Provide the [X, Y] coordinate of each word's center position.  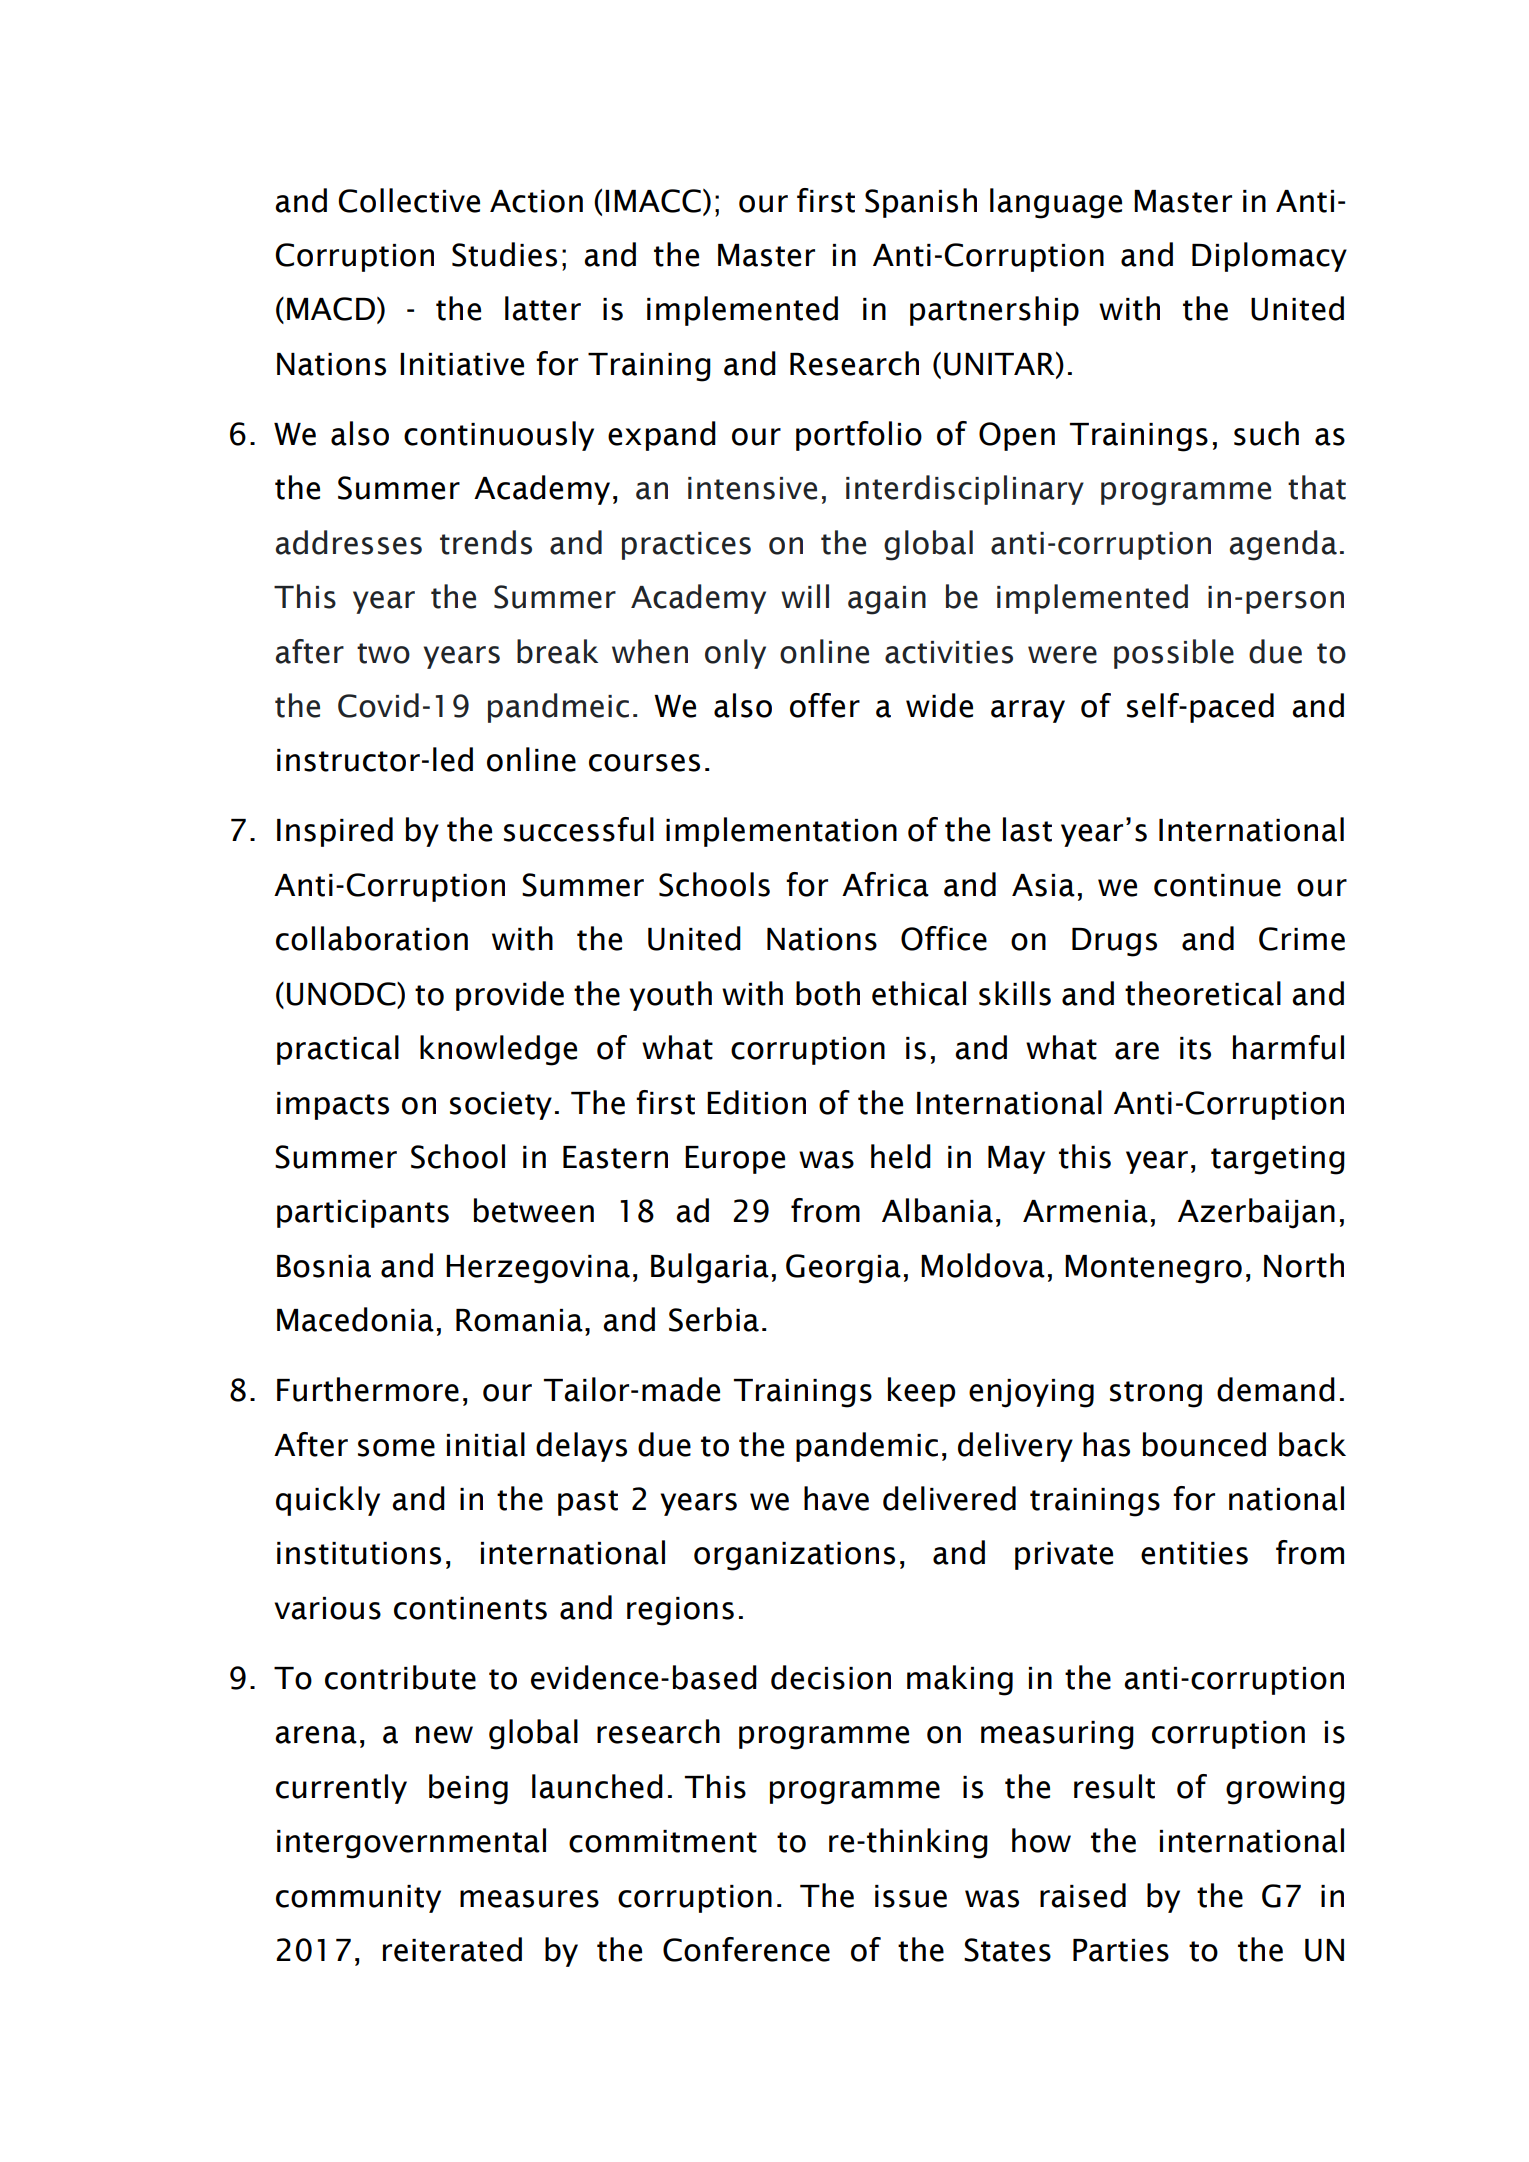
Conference [746, 1949]
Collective [409, 200]
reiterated [452, 1949]
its [1195, 1048]
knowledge [498, 1050]
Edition [756, 1102]
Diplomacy [1269, 257]
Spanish [921, 203]
